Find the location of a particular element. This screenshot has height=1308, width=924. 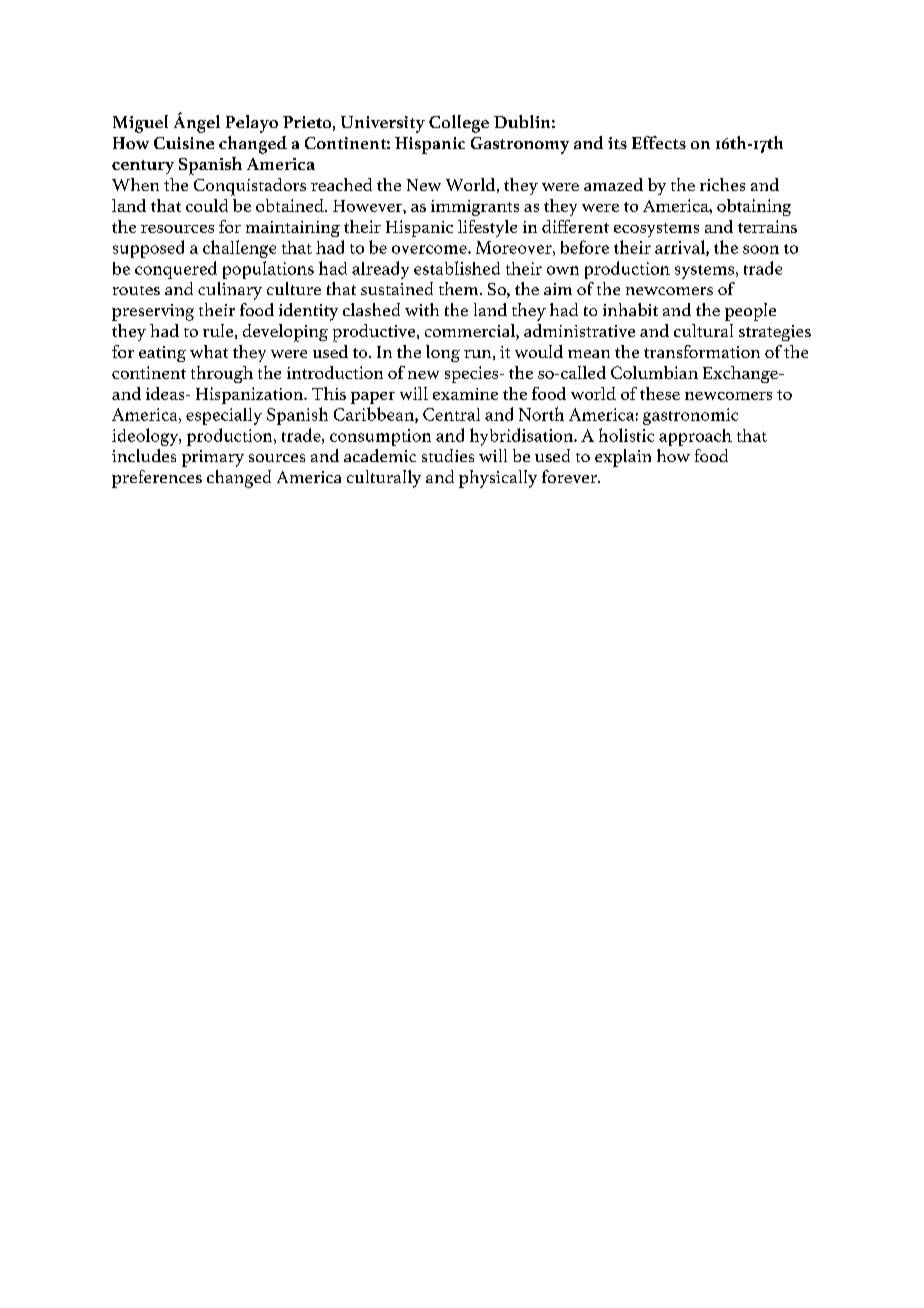

people is located at coordinates (750, 312).
